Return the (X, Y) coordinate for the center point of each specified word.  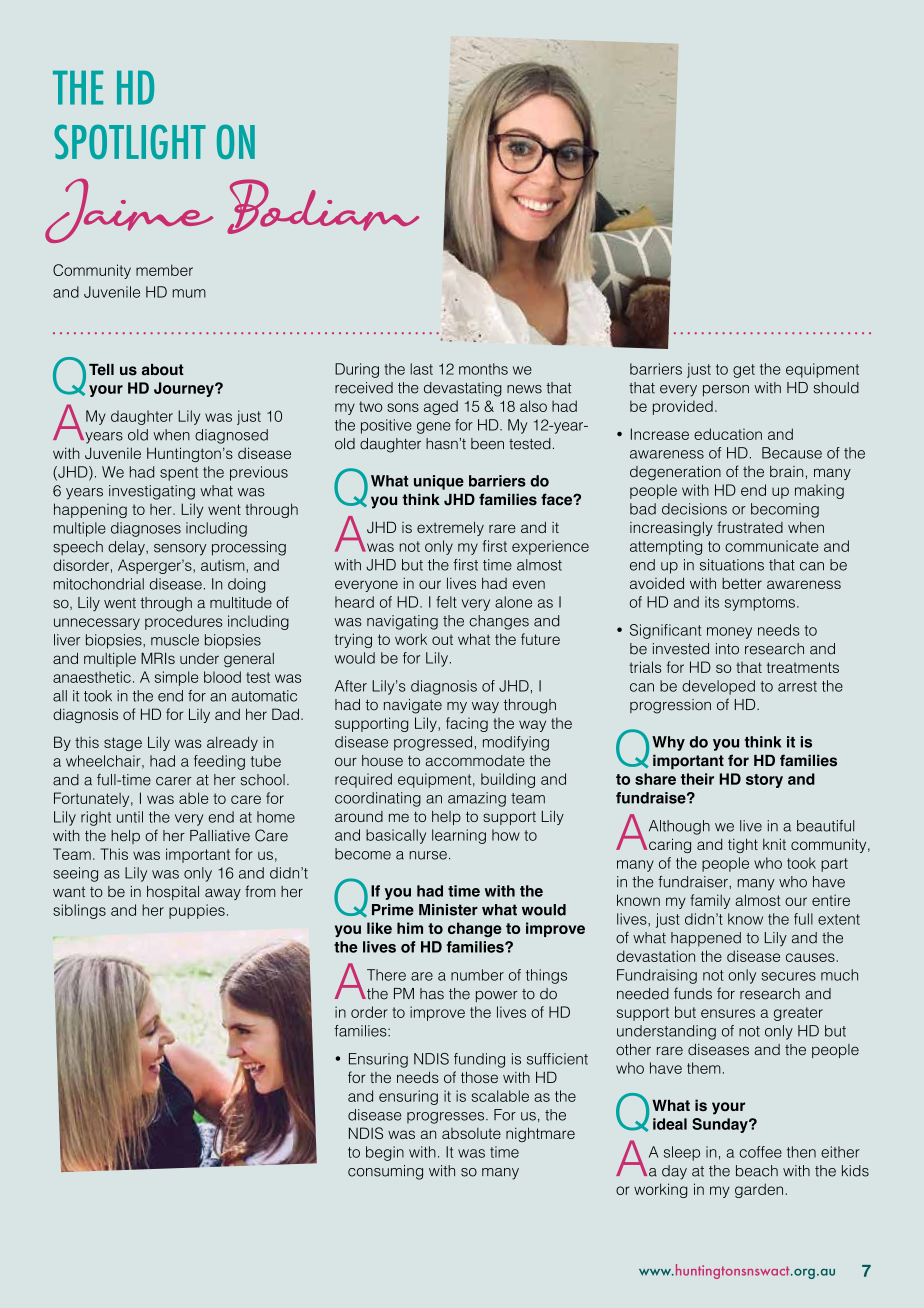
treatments (803, 667)
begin (385, 1153)
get (744, 371)
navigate (413, 706)
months (483, 369)
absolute (471, 1133)
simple (176, 678)
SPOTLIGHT (130, 141)
